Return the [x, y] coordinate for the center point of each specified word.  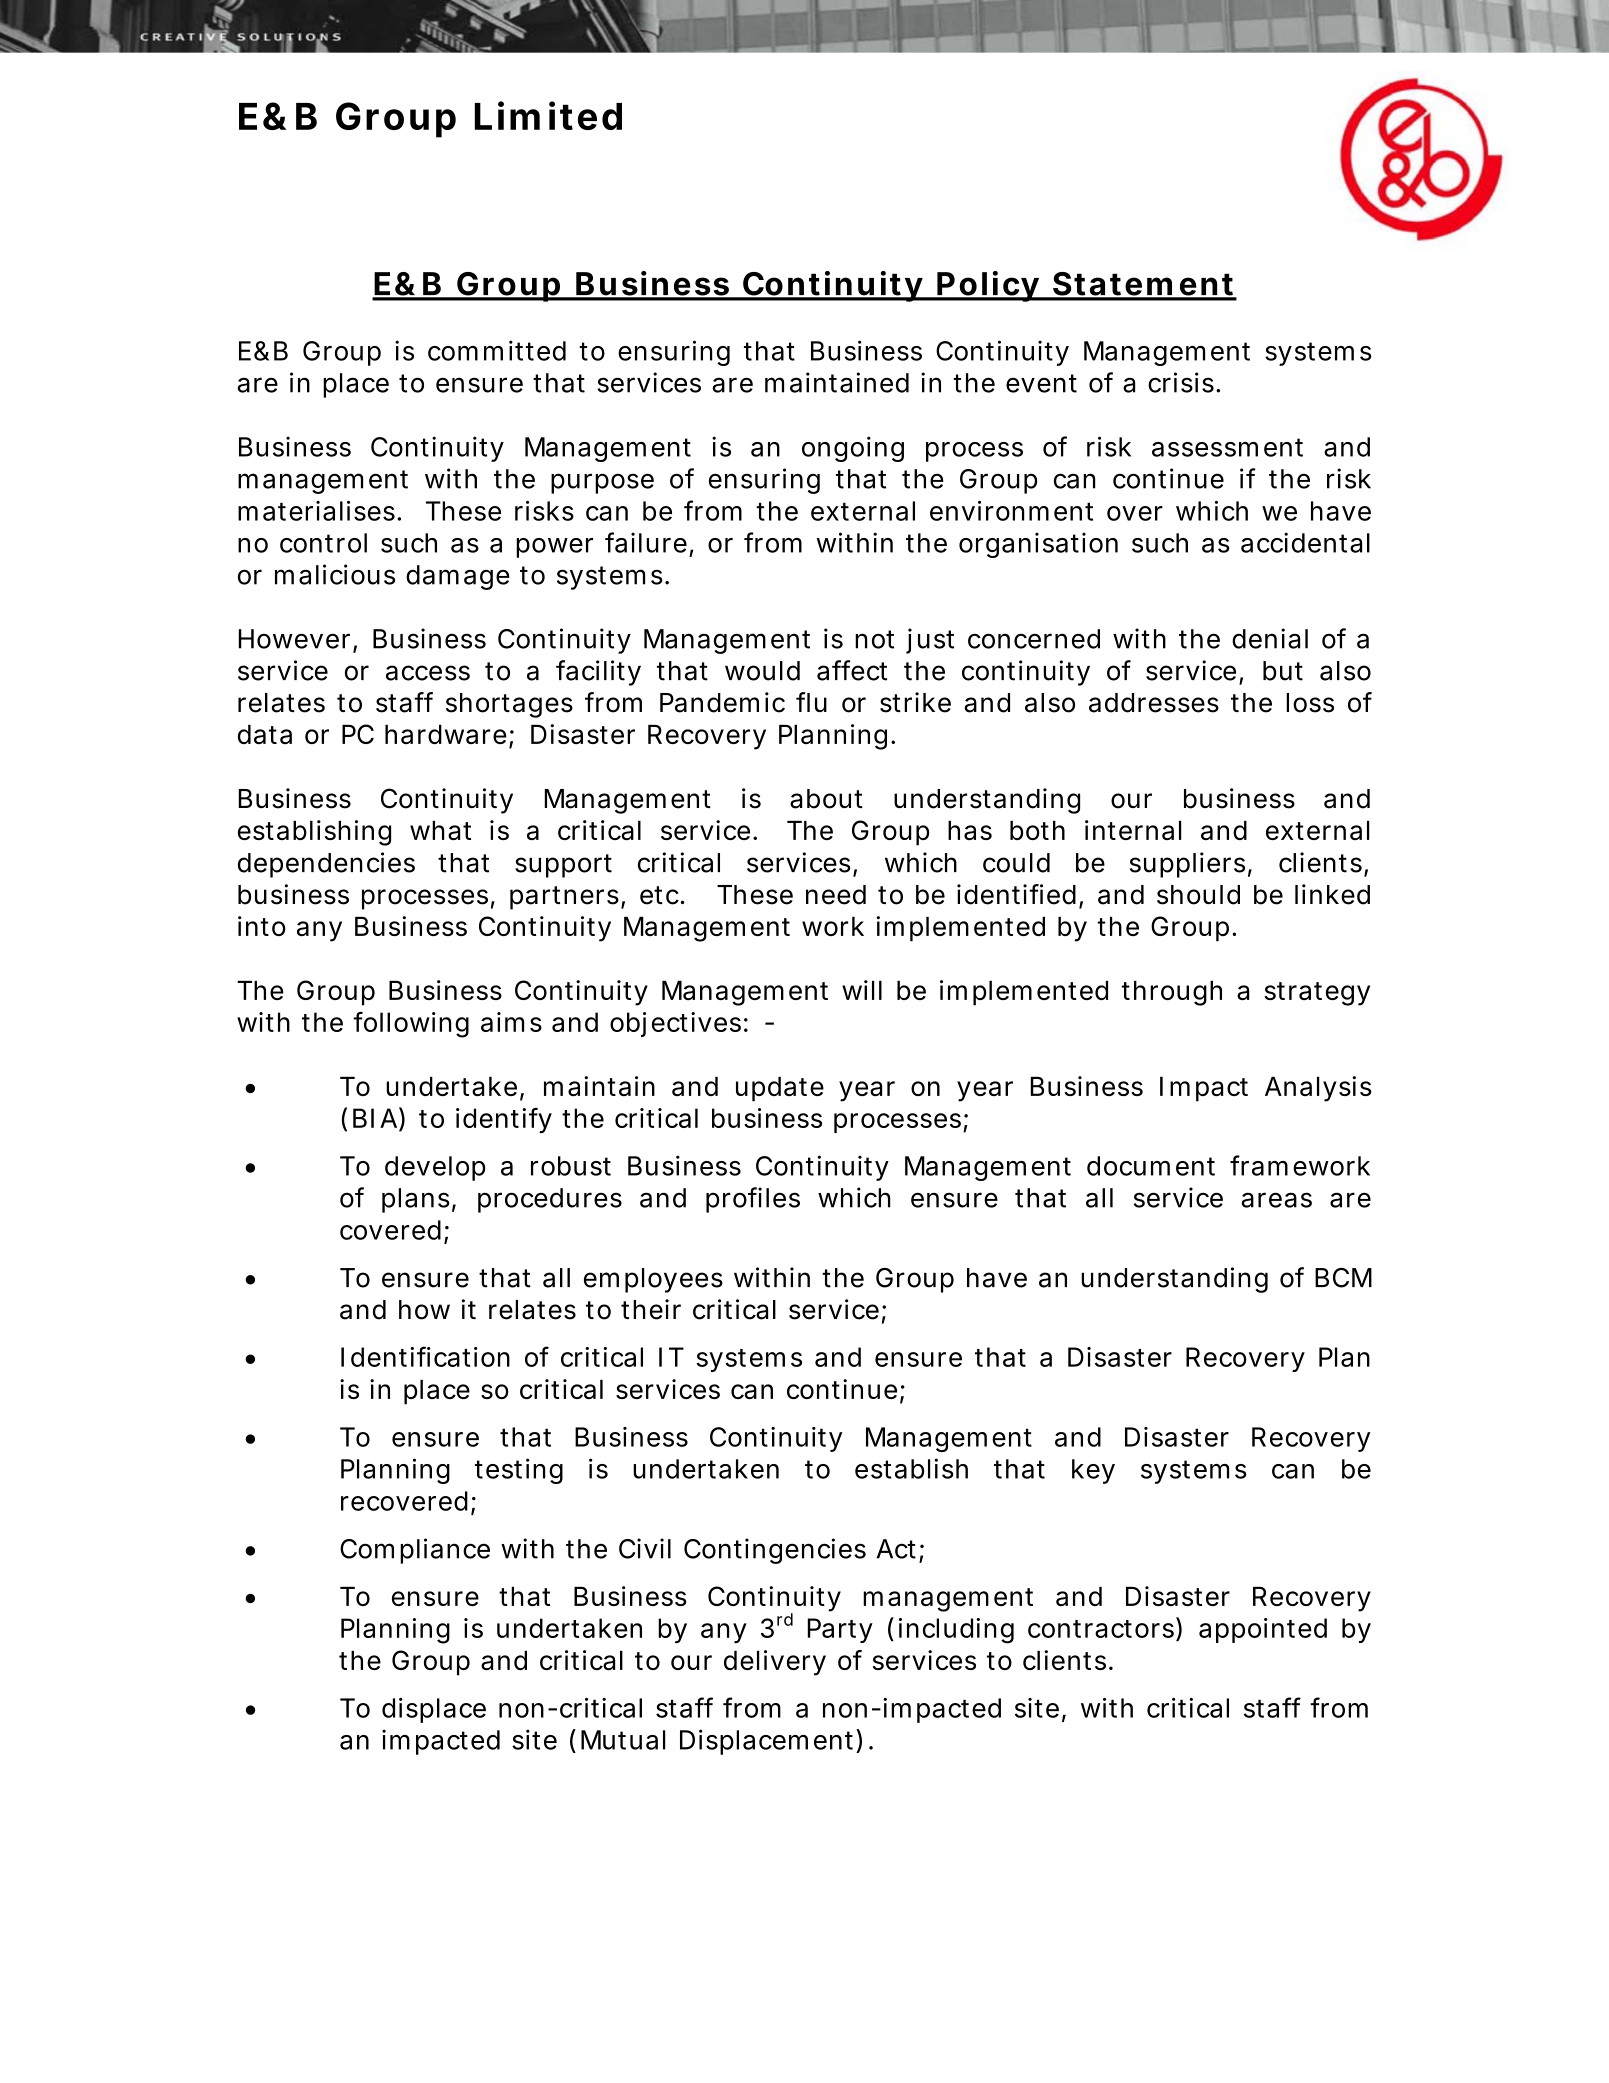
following [411, 1025]
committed [497, 350]
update [780, 1089]
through [1172, 993]
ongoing [853, 449]
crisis [1181, 382]
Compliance [415, 1551]
